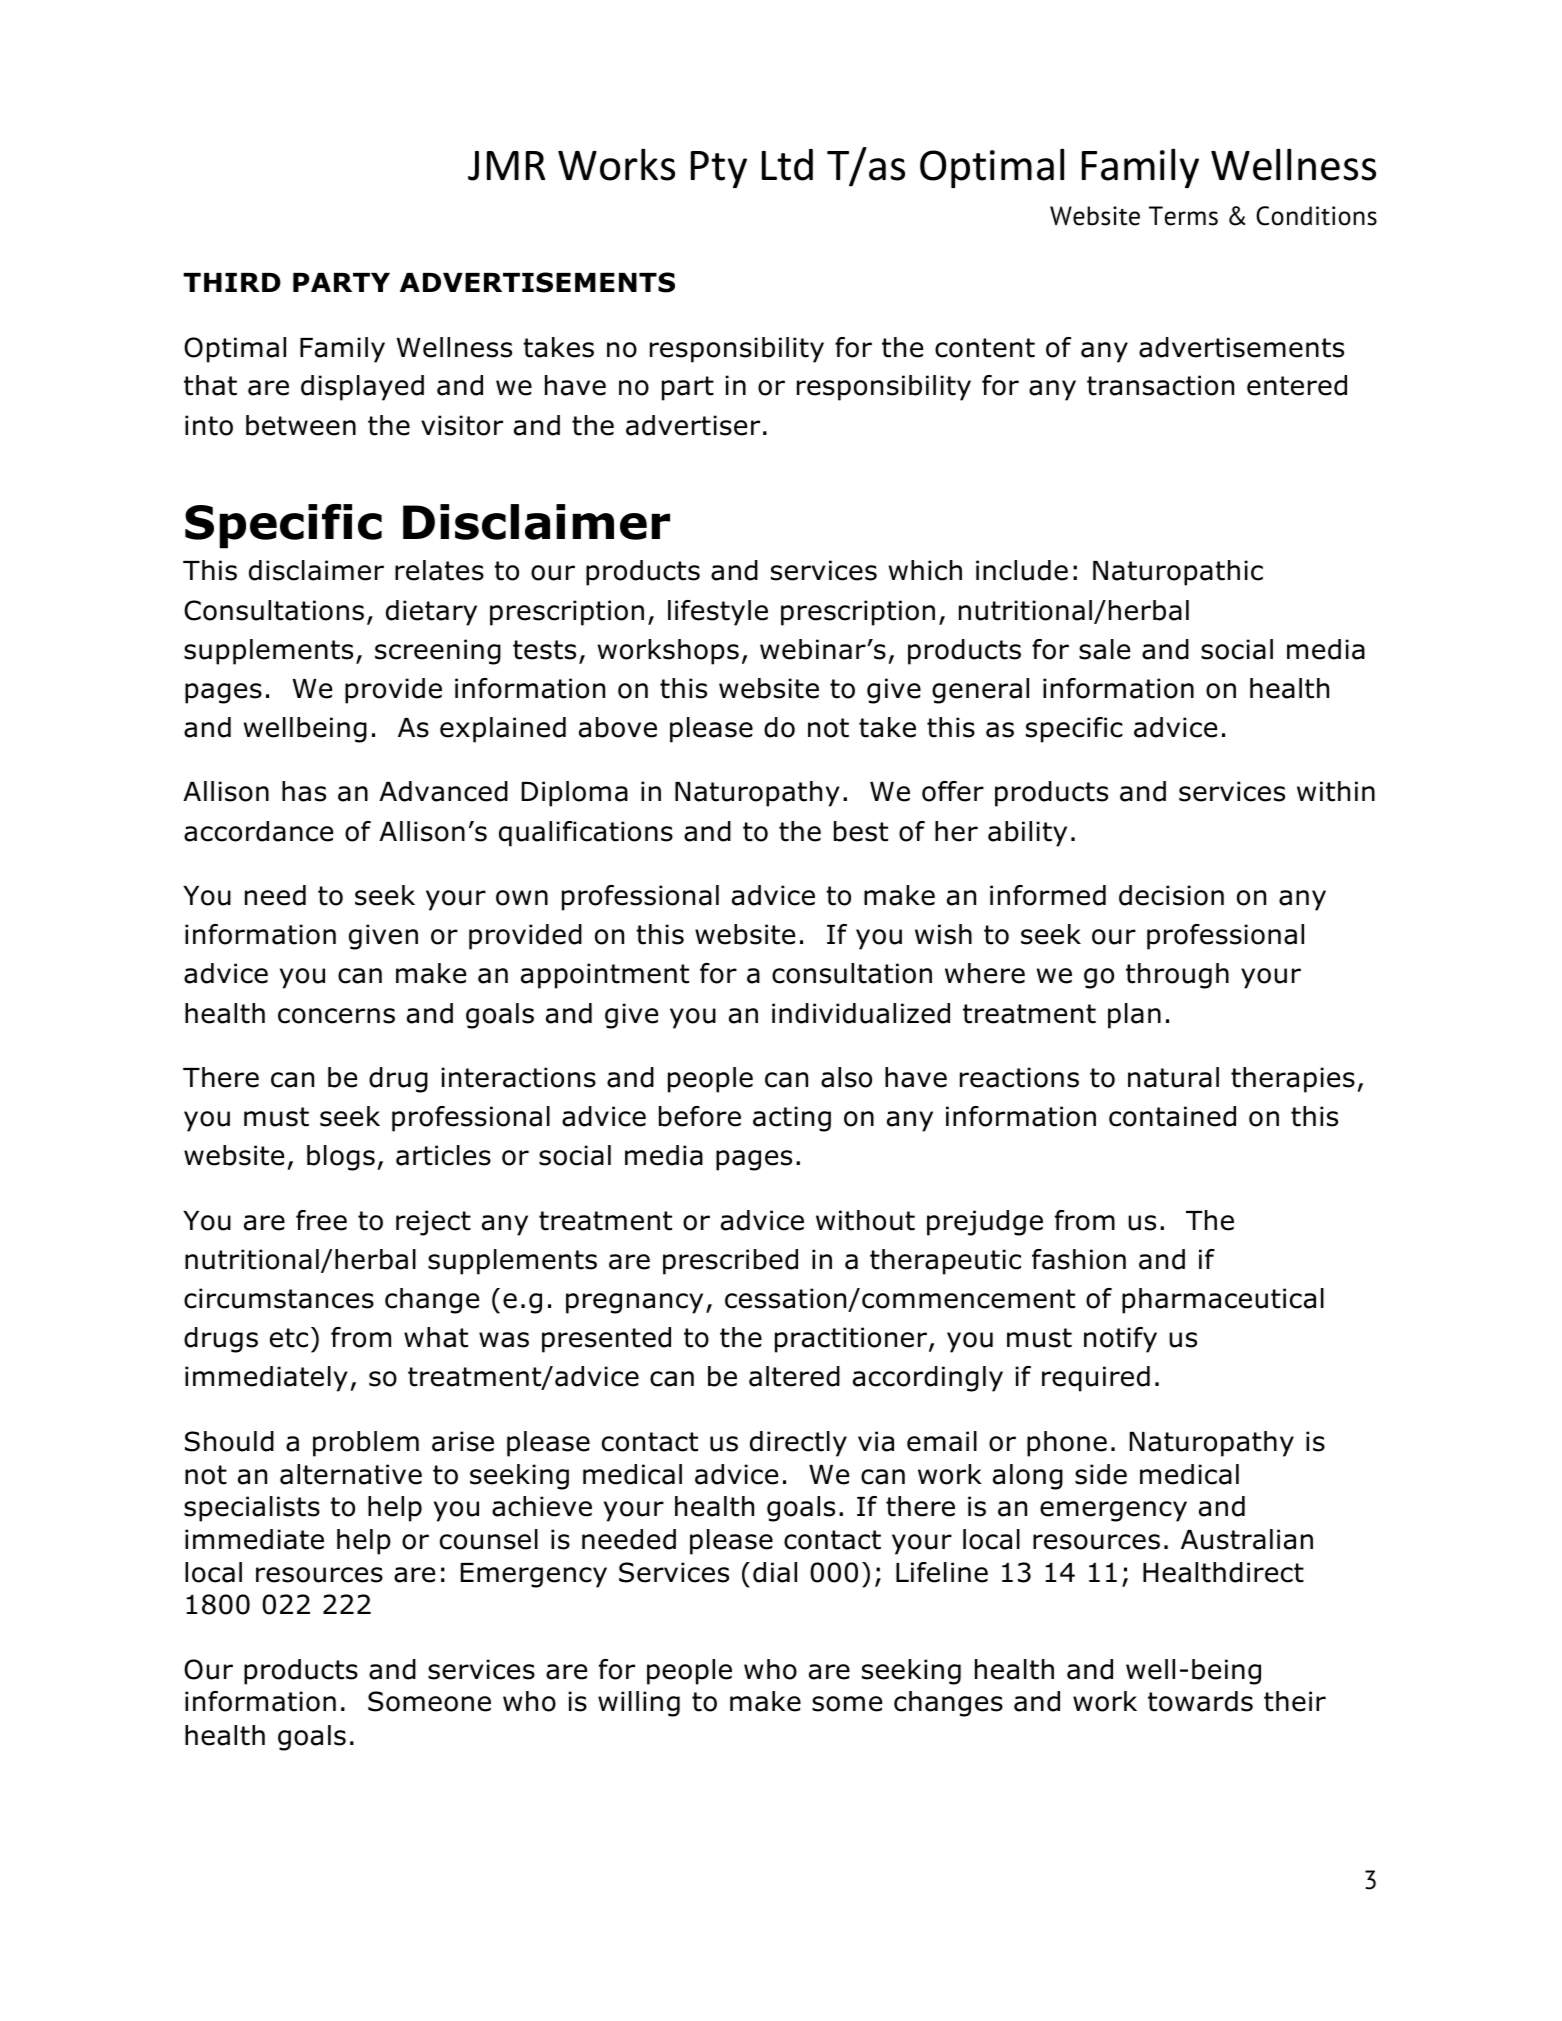  I want to click on relates, so click(439, 570).
